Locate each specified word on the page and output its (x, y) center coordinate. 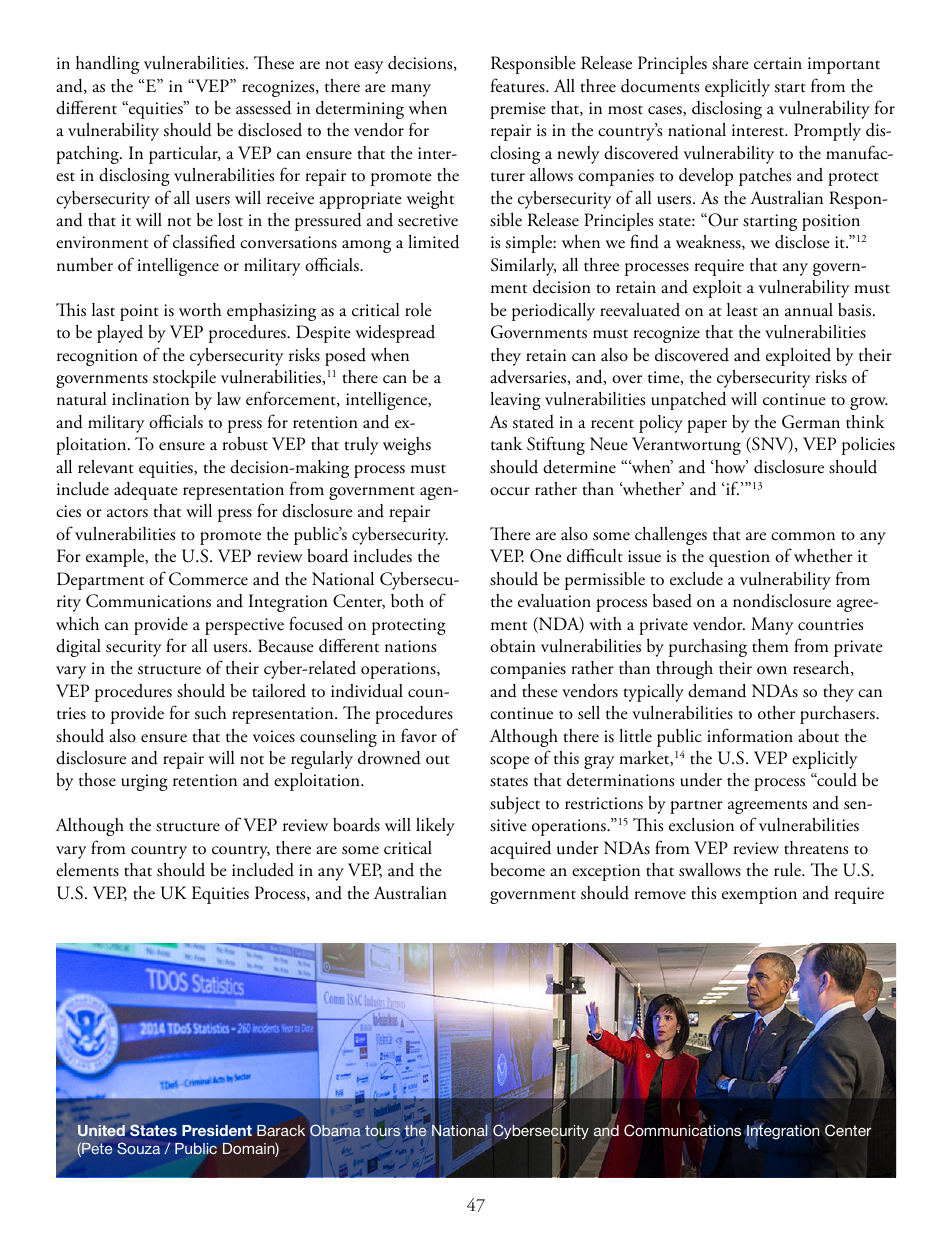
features (519, 85)
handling (107, 64)
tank (506, 444)
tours (382, 1131)
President (217, 1130)
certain (778, 63)
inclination (150, 399)
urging (144, 782)
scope (509, 762)
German (811, 422)
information (750, 735)
